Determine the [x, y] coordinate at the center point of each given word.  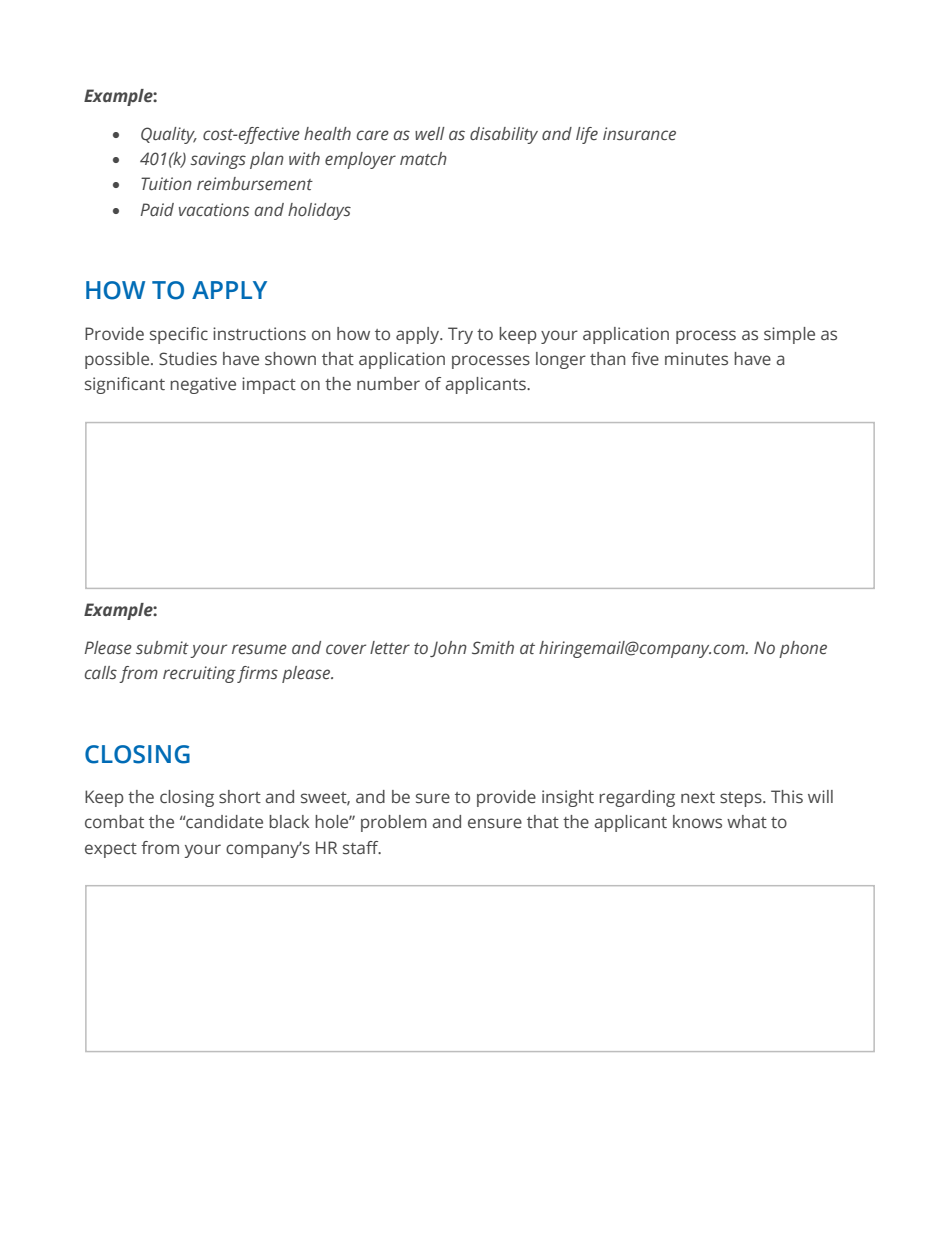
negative [203, 385]
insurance [639, 134]
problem [394, 823]
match [423, 158]
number [388, 384]
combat [114, 822]
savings [218, 160]
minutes [696, 359]
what [747, 821]
